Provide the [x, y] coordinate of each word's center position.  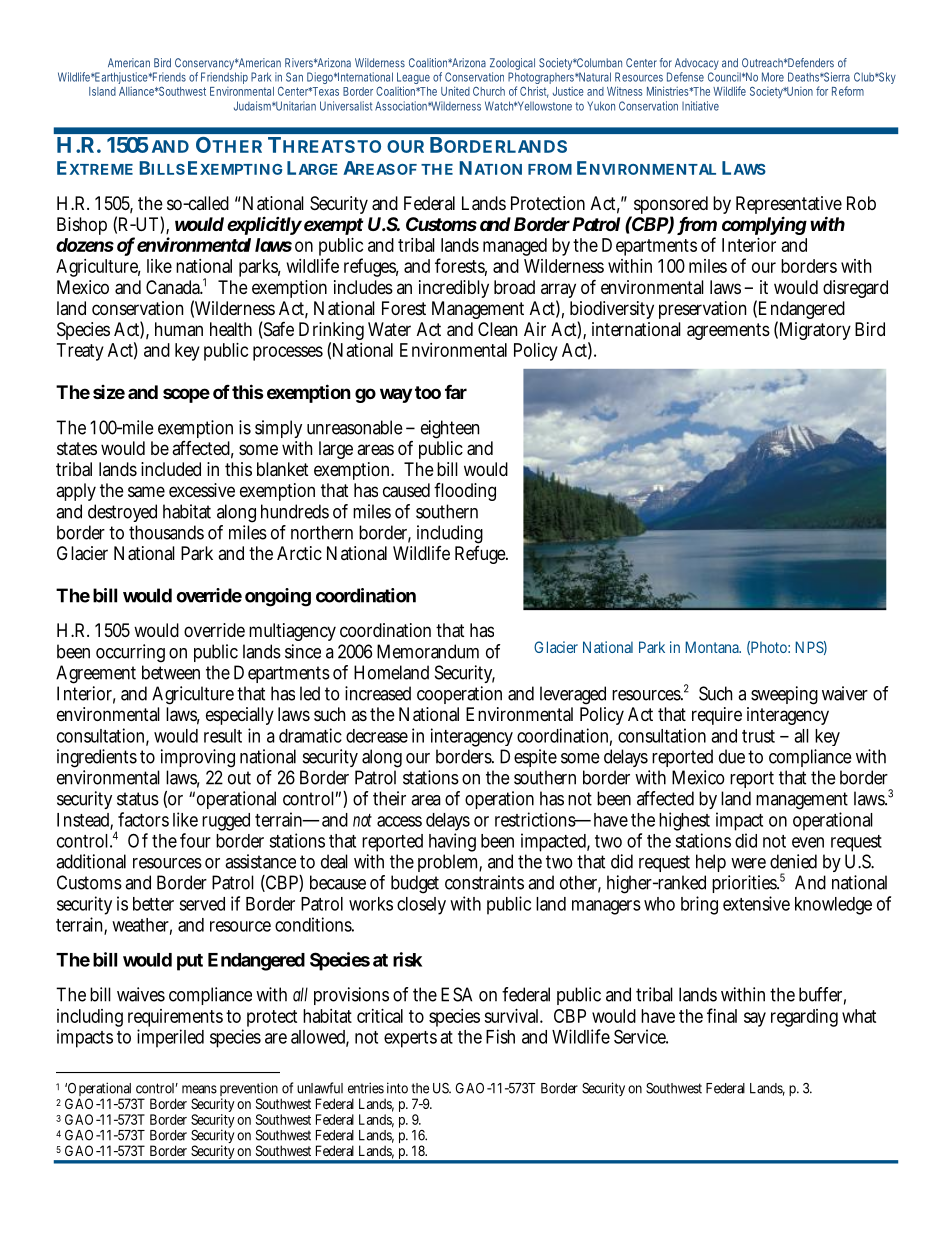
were [748, 863]
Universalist [346, 106]
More [773, 77]
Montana [713, 647]
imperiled [170, 1038]
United [455, 91]
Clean [497, 329]
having [452, 844]
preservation [702, 310]
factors [143, 819]
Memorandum [428, 651]
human [179, 329]
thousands [166, 532]
